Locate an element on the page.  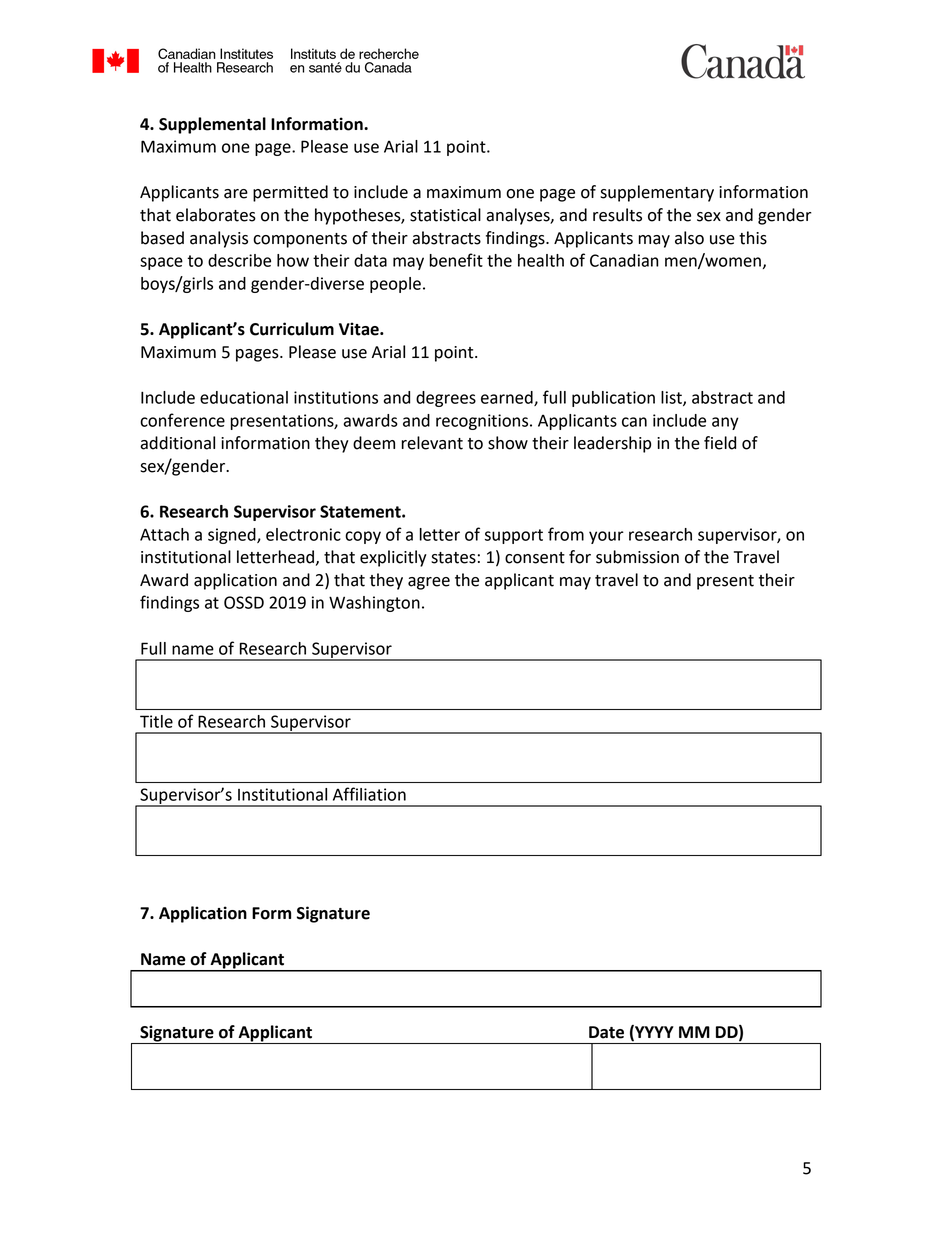
supplementary is located at coordinates (657, 193).
